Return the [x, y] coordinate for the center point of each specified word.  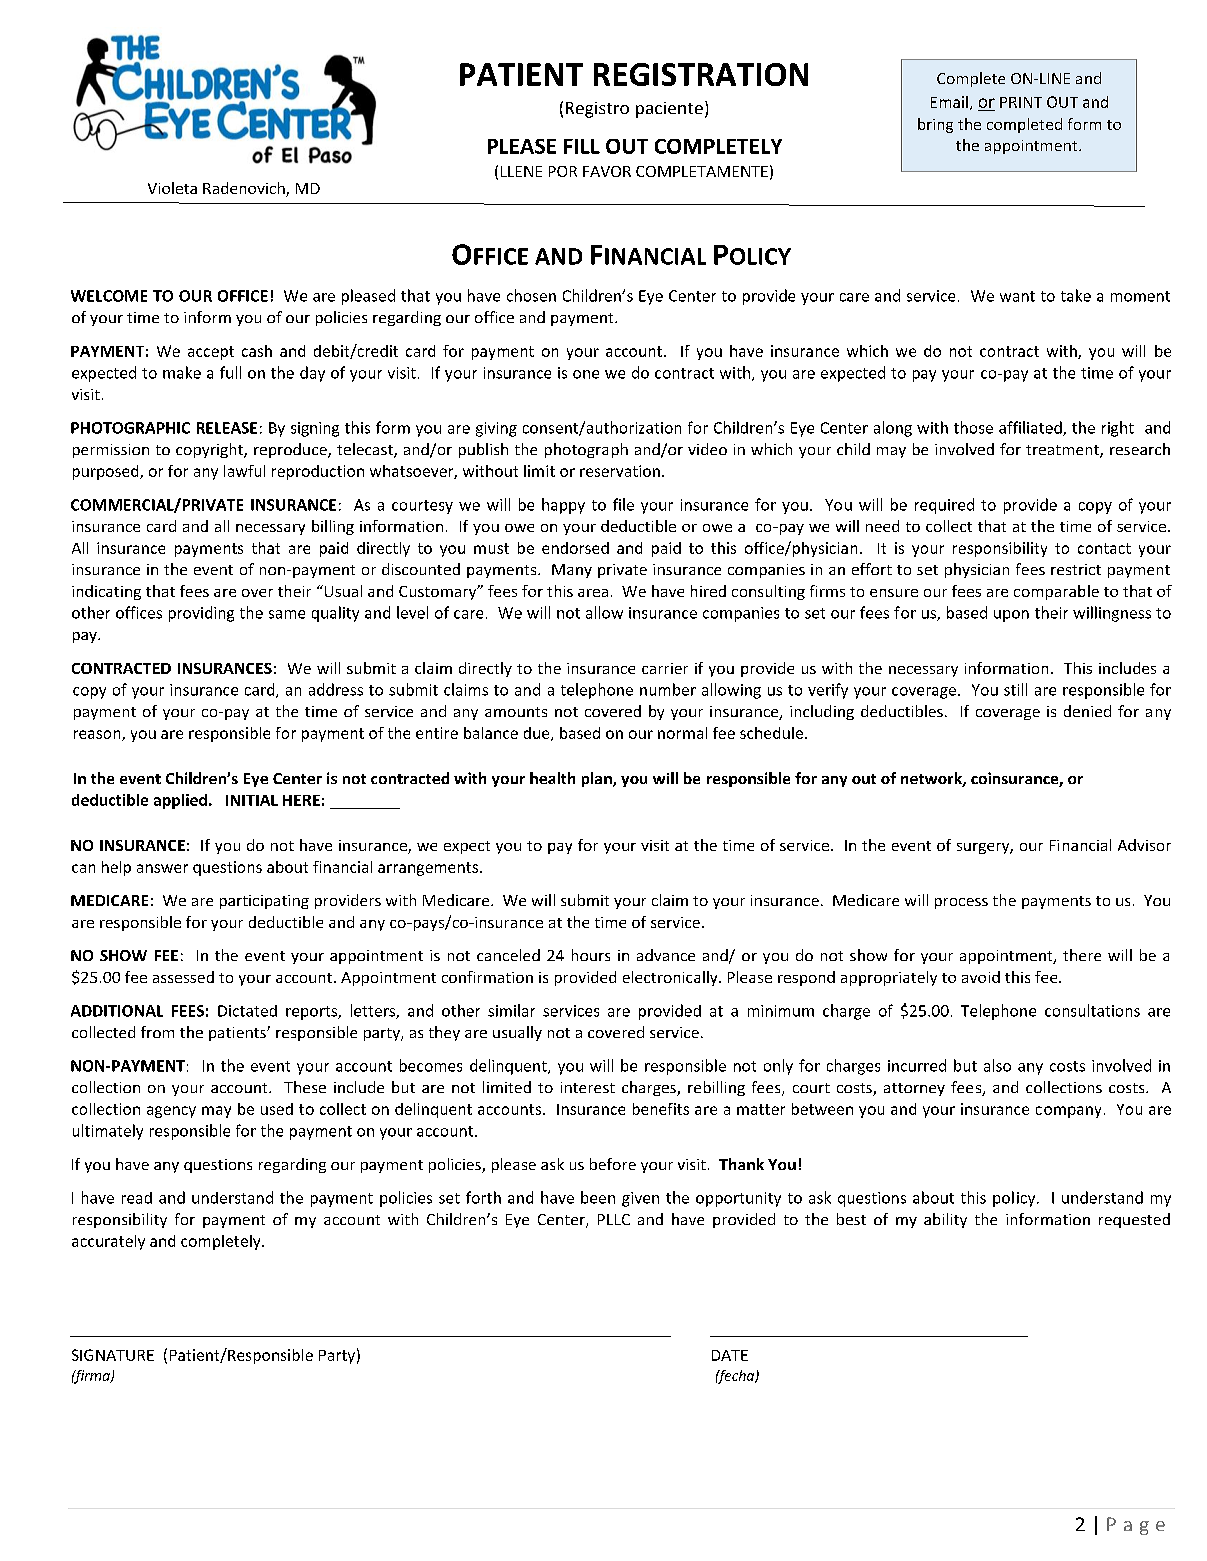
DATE [730, 1355]
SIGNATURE [113, 1355]
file [623, 504]
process [961, 903]
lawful [244, 471]
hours [591, 955]
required [944, 506]
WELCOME [109, 296]
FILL [582, 146]
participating [264, 902]
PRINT [1021, 102]
